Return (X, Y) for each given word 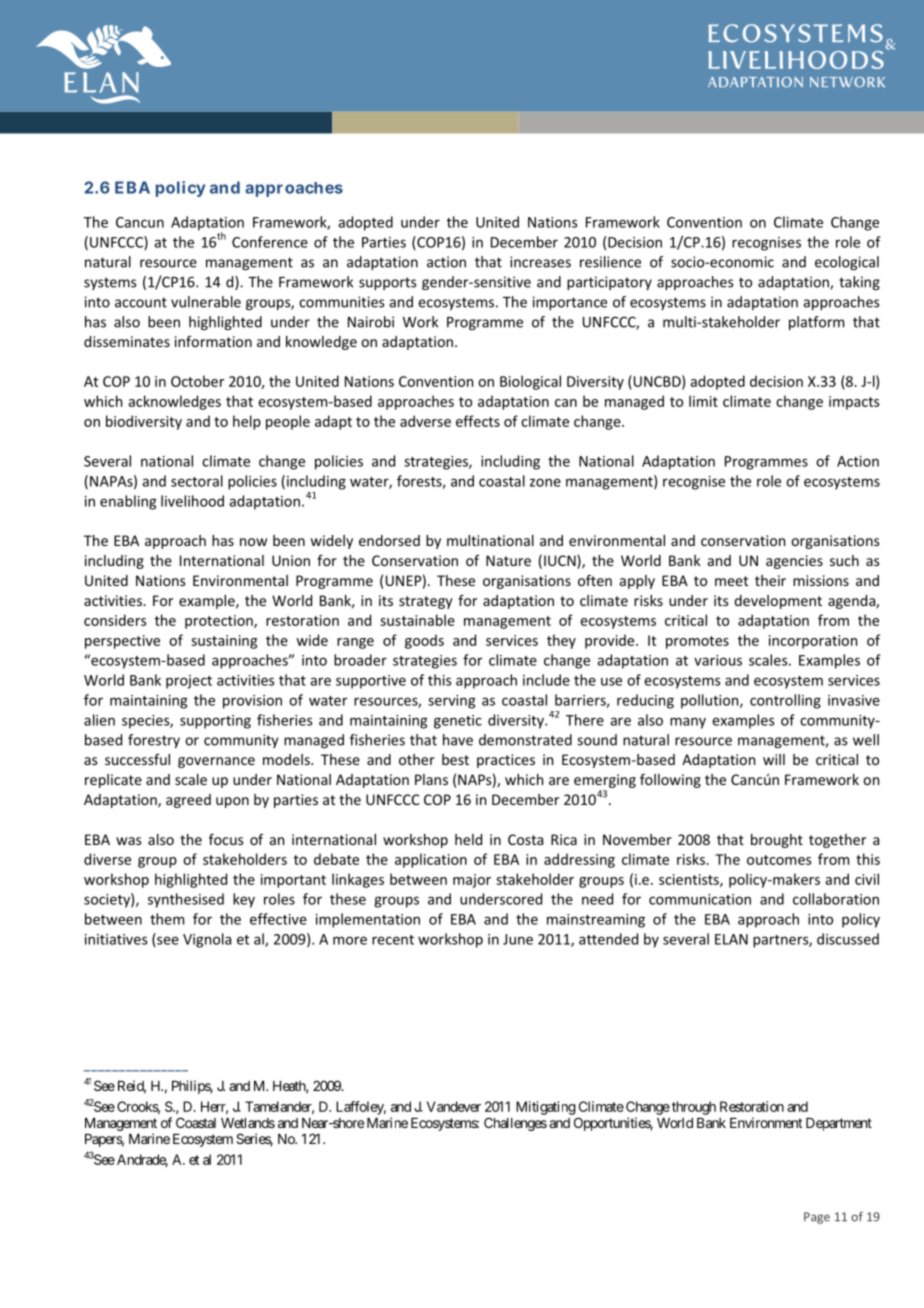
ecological (847, 263)
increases (540, 262)
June (518, 939)
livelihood (192, 501)
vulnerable (206, 302)
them (167, 919)
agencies (794, 562)
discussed (848, 939)
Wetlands (248, 1123)
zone (545, 482)
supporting (215, 722)
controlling (785, 701)
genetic (458, 722)
